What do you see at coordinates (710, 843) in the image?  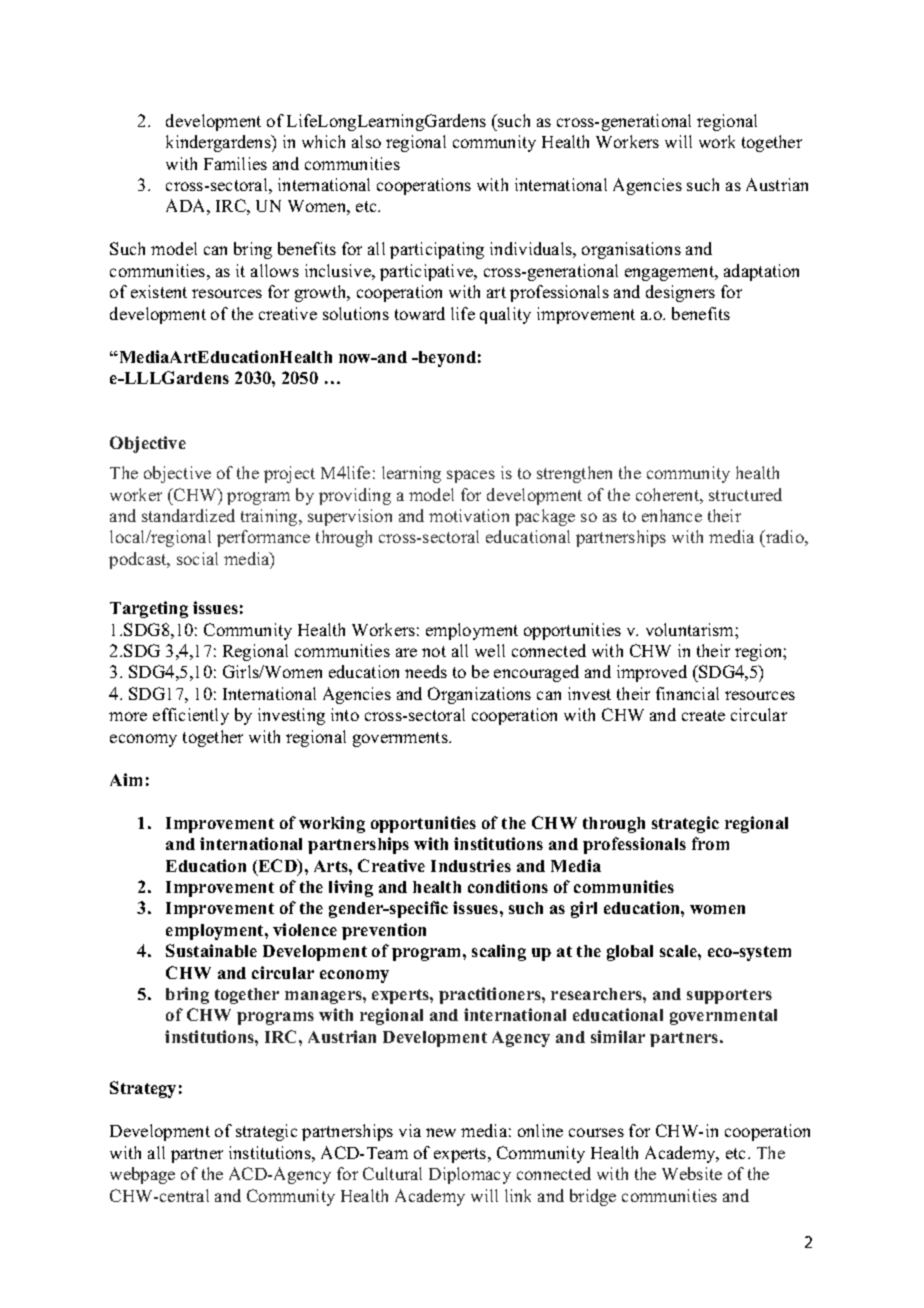 I see `from` at bounding box center [710, 843].
